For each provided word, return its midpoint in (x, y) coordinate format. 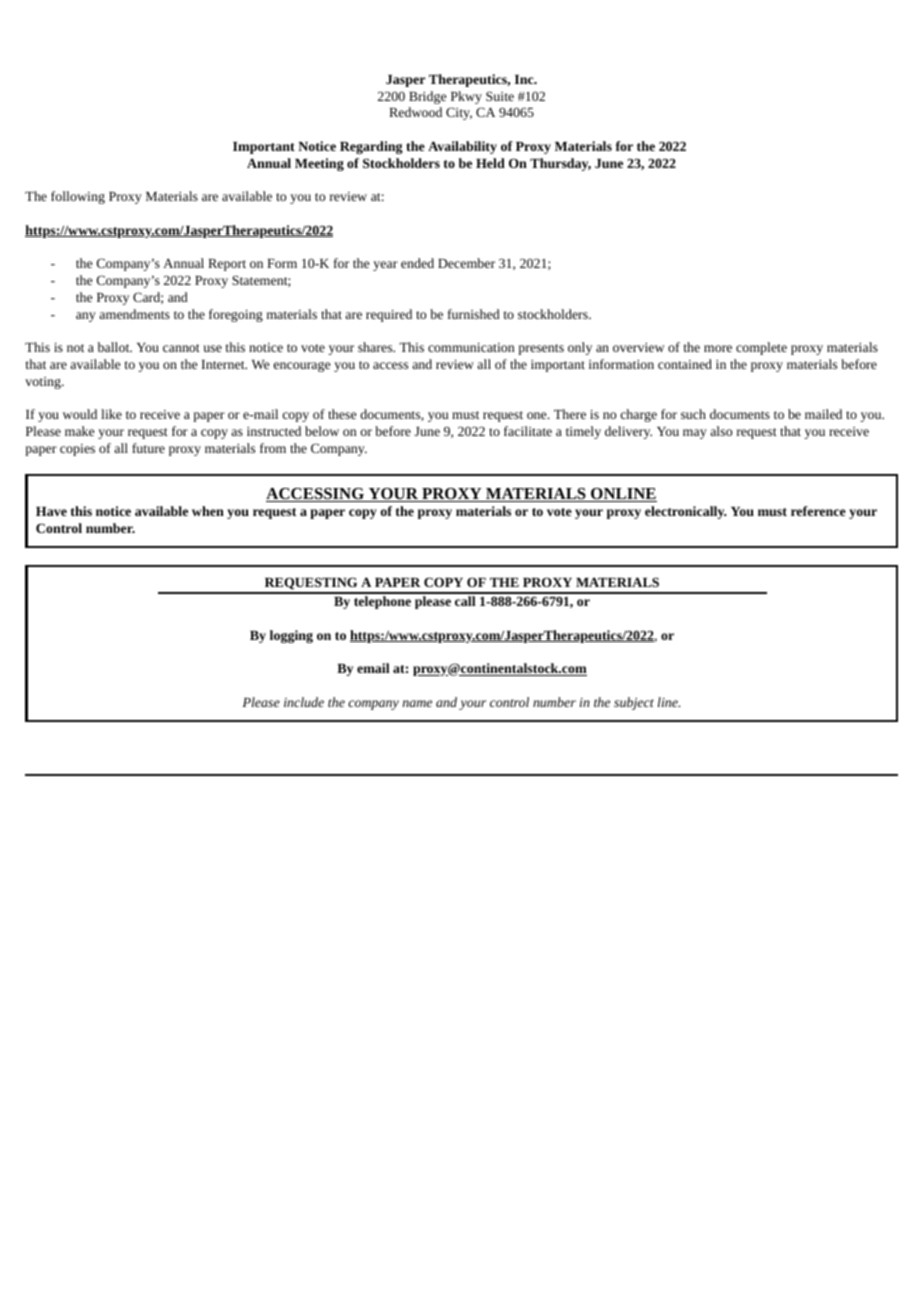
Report (227, 265)
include (304, 702)
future (148, 448)
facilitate (528, 431)
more (718, 348)
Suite (500, 96)
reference (818, 511)
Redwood (415, 112)
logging (291, 636)
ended (417, 263)
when (208, 511)
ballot (115, 347)
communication (471, 347)
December (466, 263)
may (695, 434)
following (78, 197)
